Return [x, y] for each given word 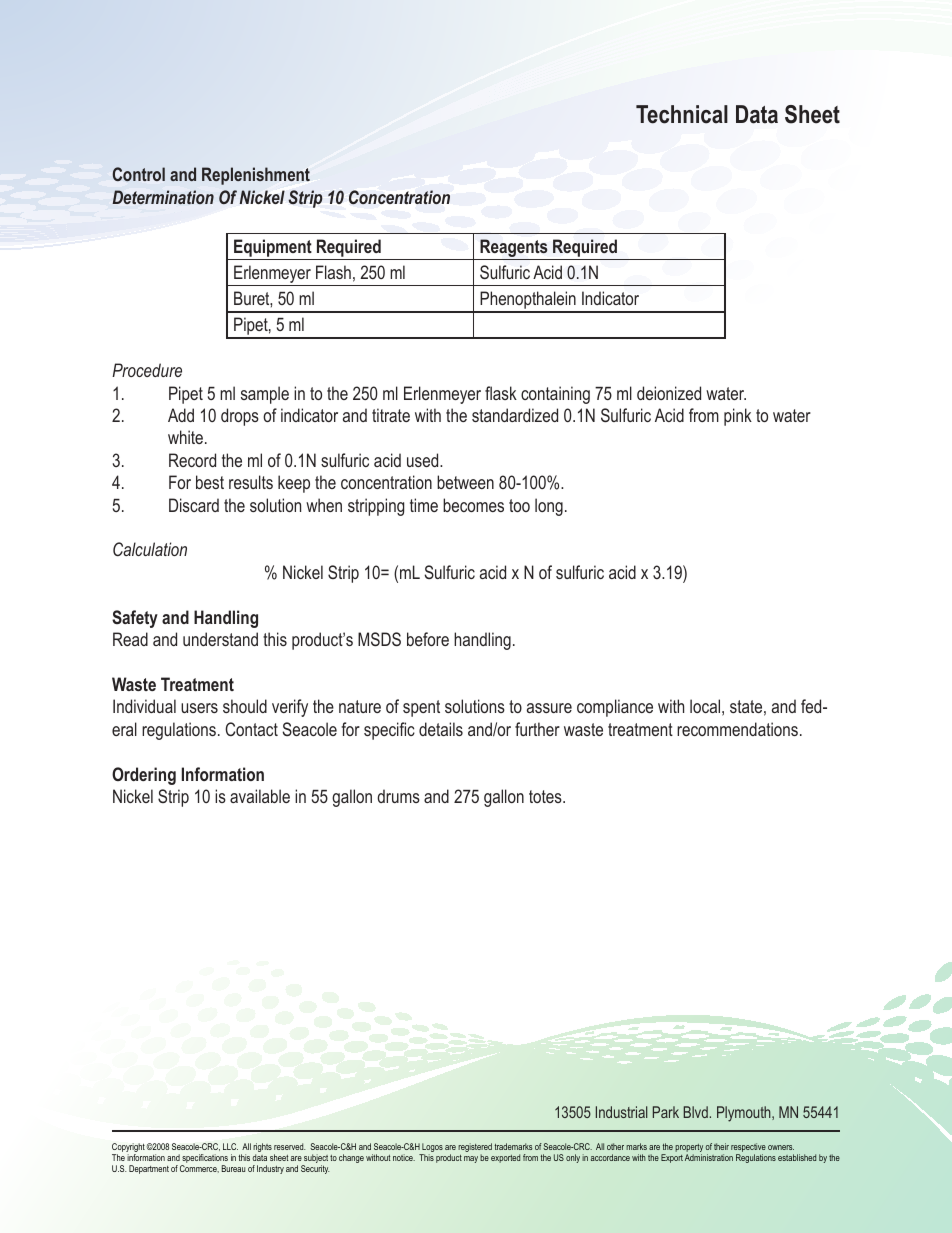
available [260, 796]
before [428, 639]
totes [546, 796]
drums [398, 796]
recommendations [737, 729]
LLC [230, 1146]
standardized [515, 415]
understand [220, 639]
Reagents [514, 249]
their [721, 1146]
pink [738, 417]
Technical [682, 114]
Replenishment [256, 176]
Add [181, 415]
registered [475, 1149]
